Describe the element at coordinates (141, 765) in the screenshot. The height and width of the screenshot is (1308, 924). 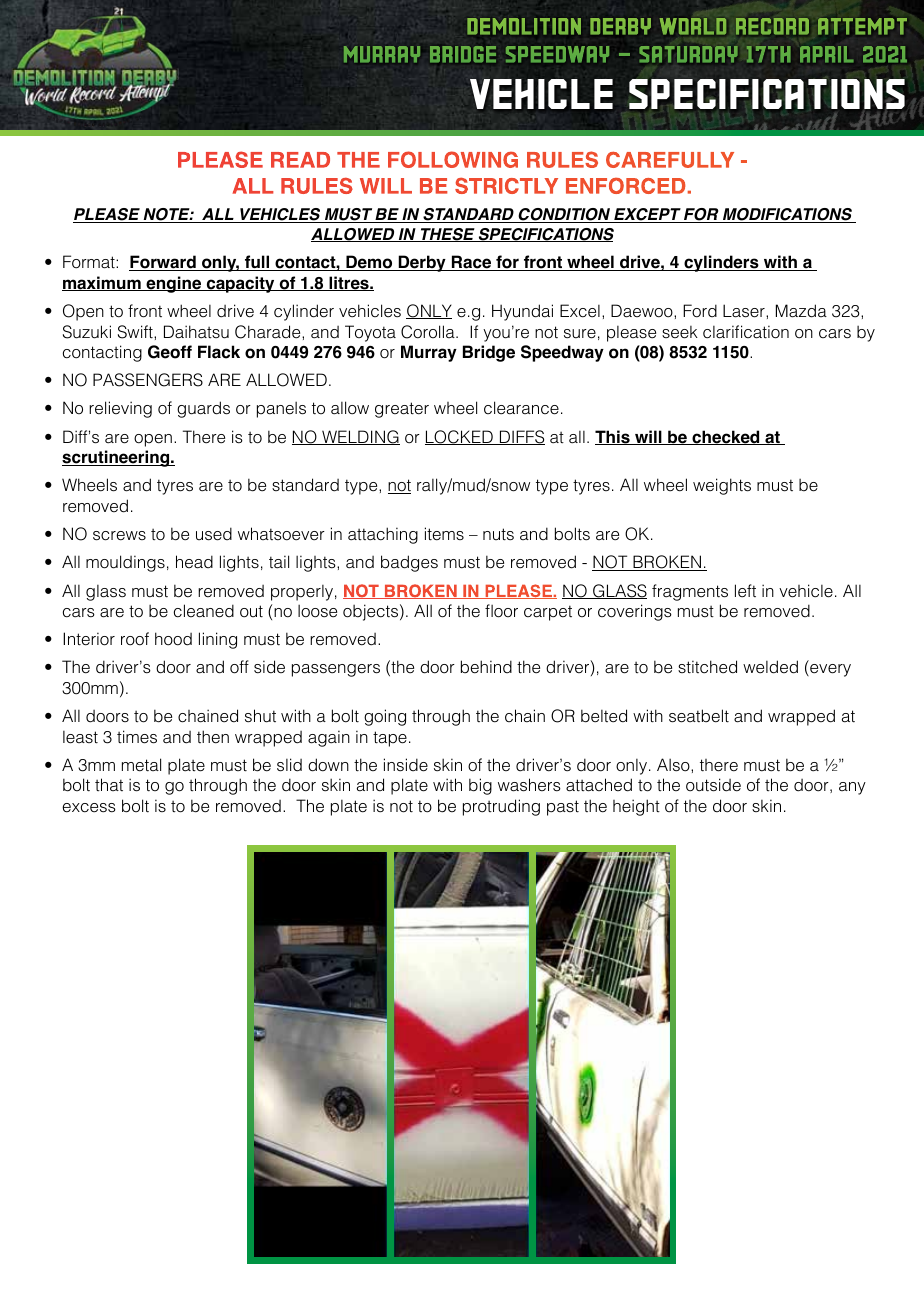
I see `metal` at that location.
